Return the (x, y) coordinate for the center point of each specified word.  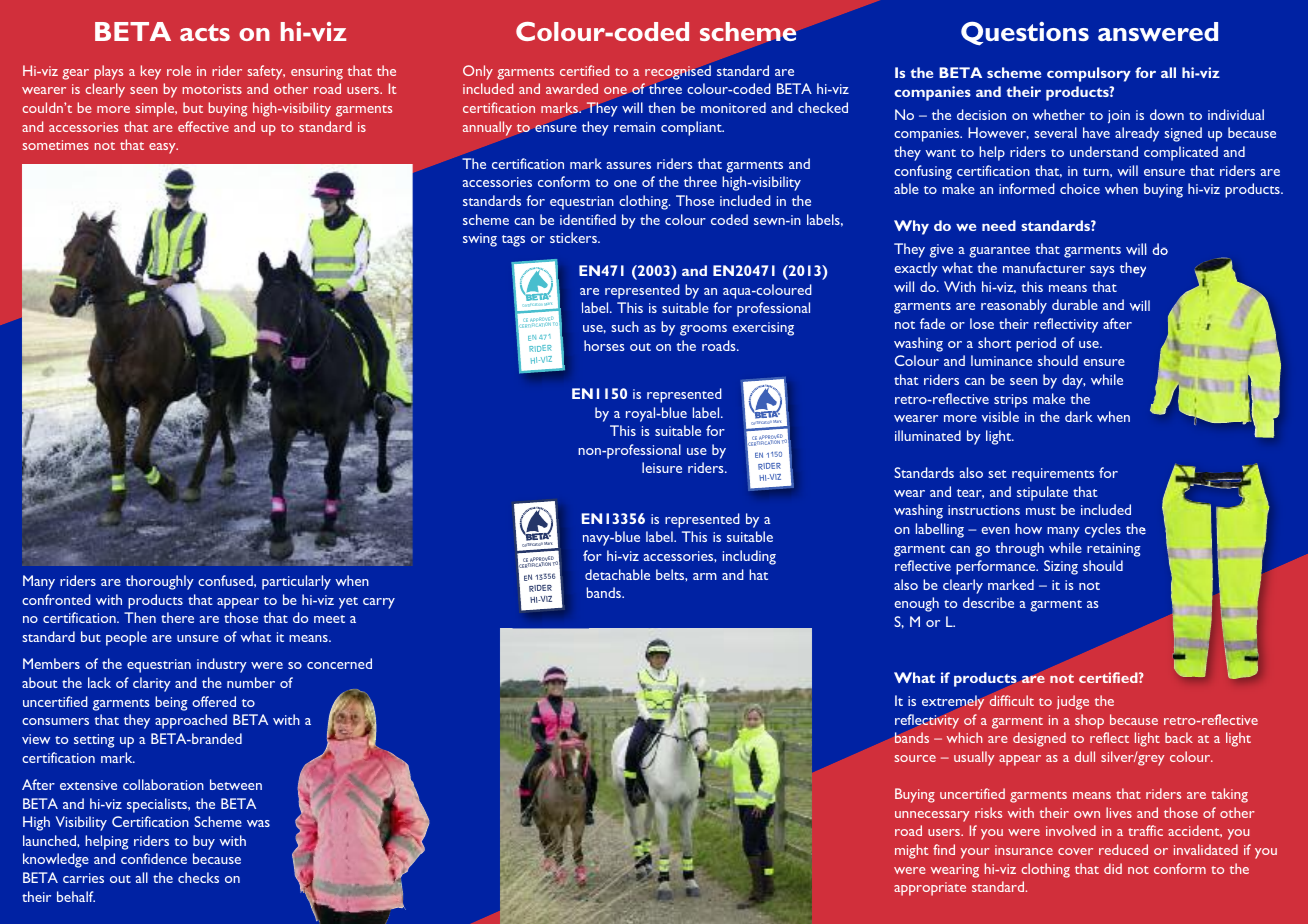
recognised (678, 73)
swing (480, 240)
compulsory (1089, 74)
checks (198, 877)
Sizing (1061, 567)
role (179, 70)
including (749, 557)
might (911, 851)
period (1036, 344)
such (625, 326)
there (177, 617)
